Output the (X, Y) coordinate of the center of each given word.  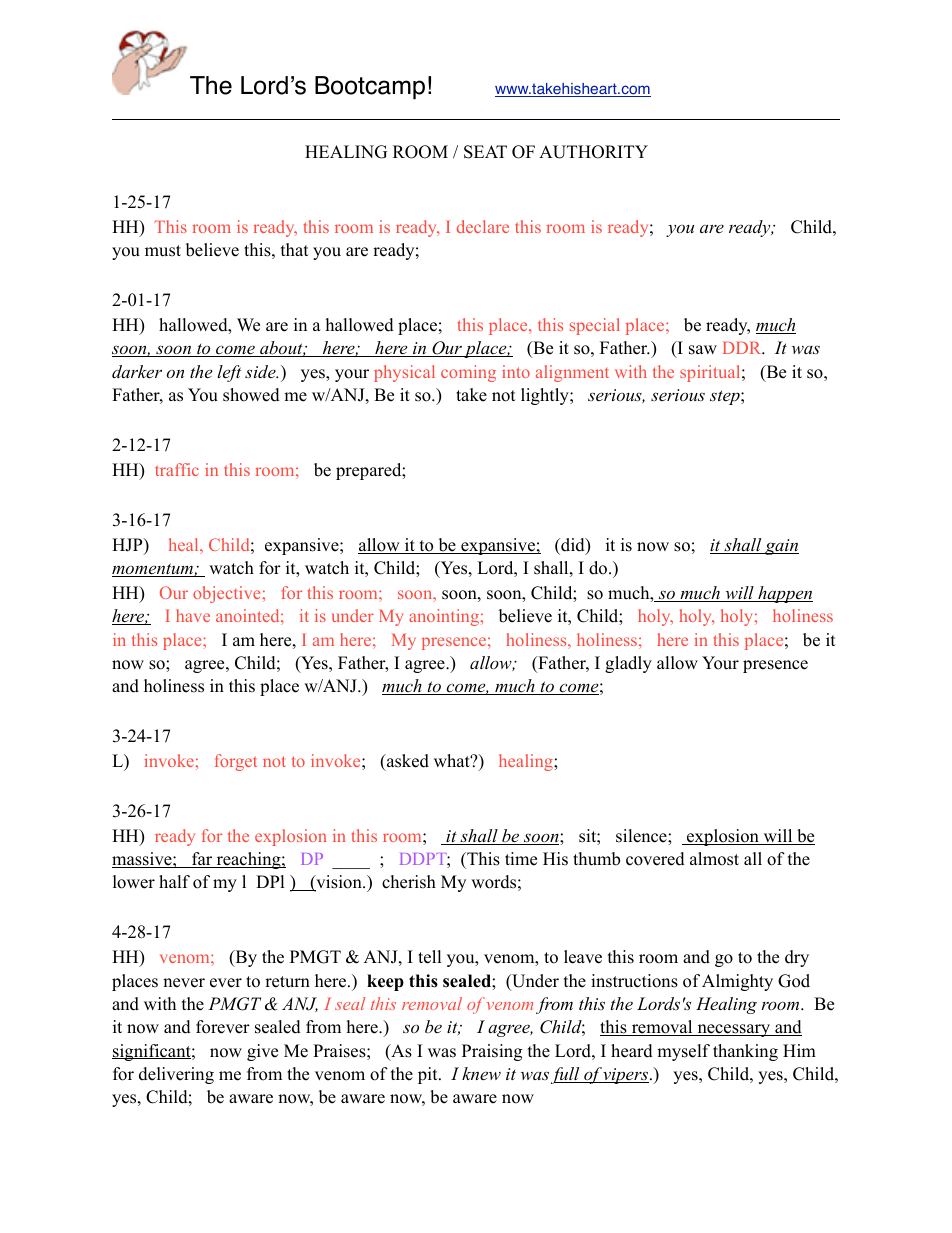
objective (226, 594)
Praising (492, 1052)
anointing (444, 617)
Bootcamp (370, 88)
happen (784, 594)
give (262, 1052)
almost (714, 859)
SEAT (485, 152)
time (521, 859)
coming (468, 373)
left (229, 373)
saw (703, 350)
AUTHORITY (593, 152)
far (202, 860)
